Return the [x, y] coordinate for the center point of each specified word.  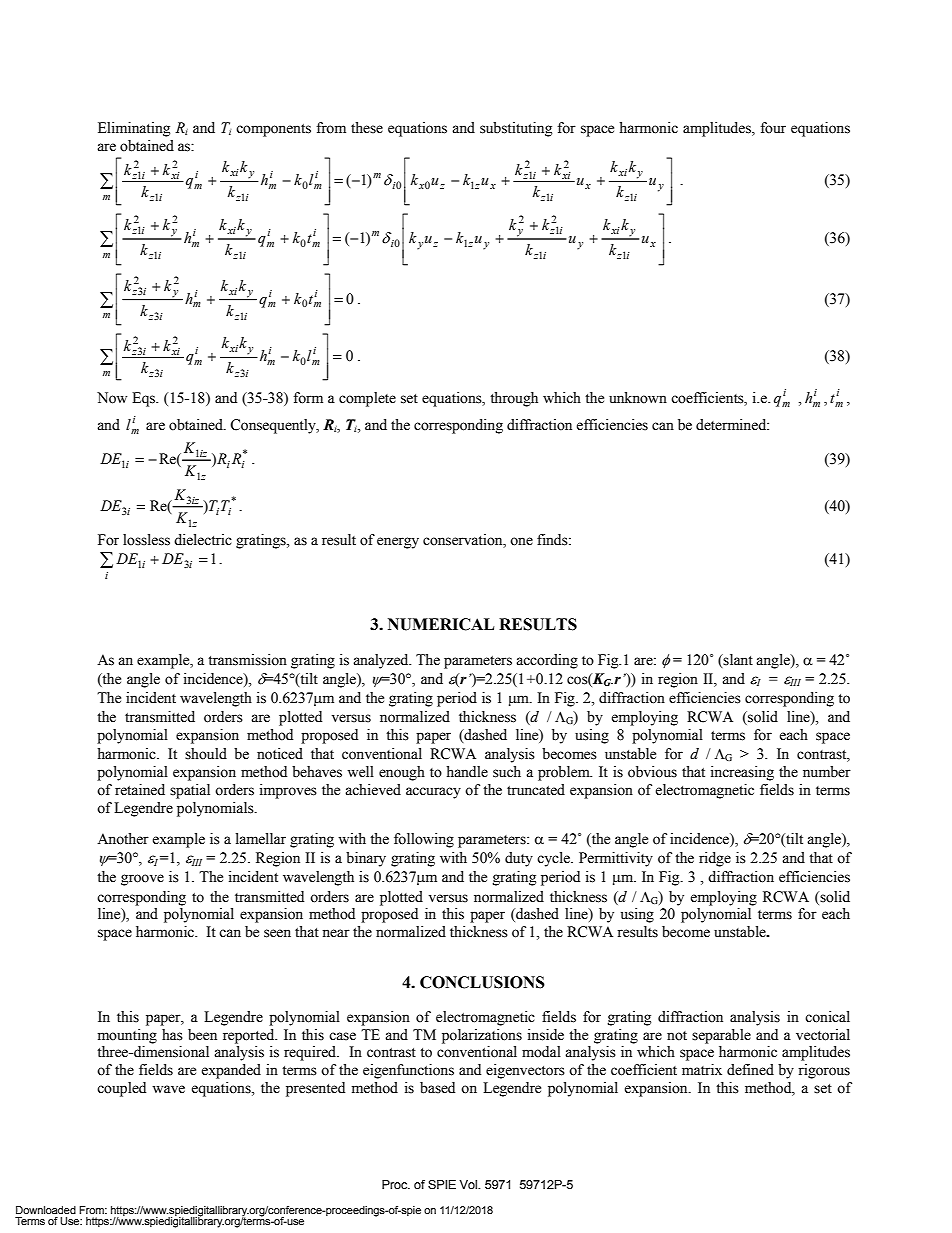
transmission [247, 660]
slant [737, 661]
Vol [469, 1184]
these [367, 128]
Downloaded [46, 1210]
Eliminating [134, 129]
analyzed [382, 661]
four [773, 128]
